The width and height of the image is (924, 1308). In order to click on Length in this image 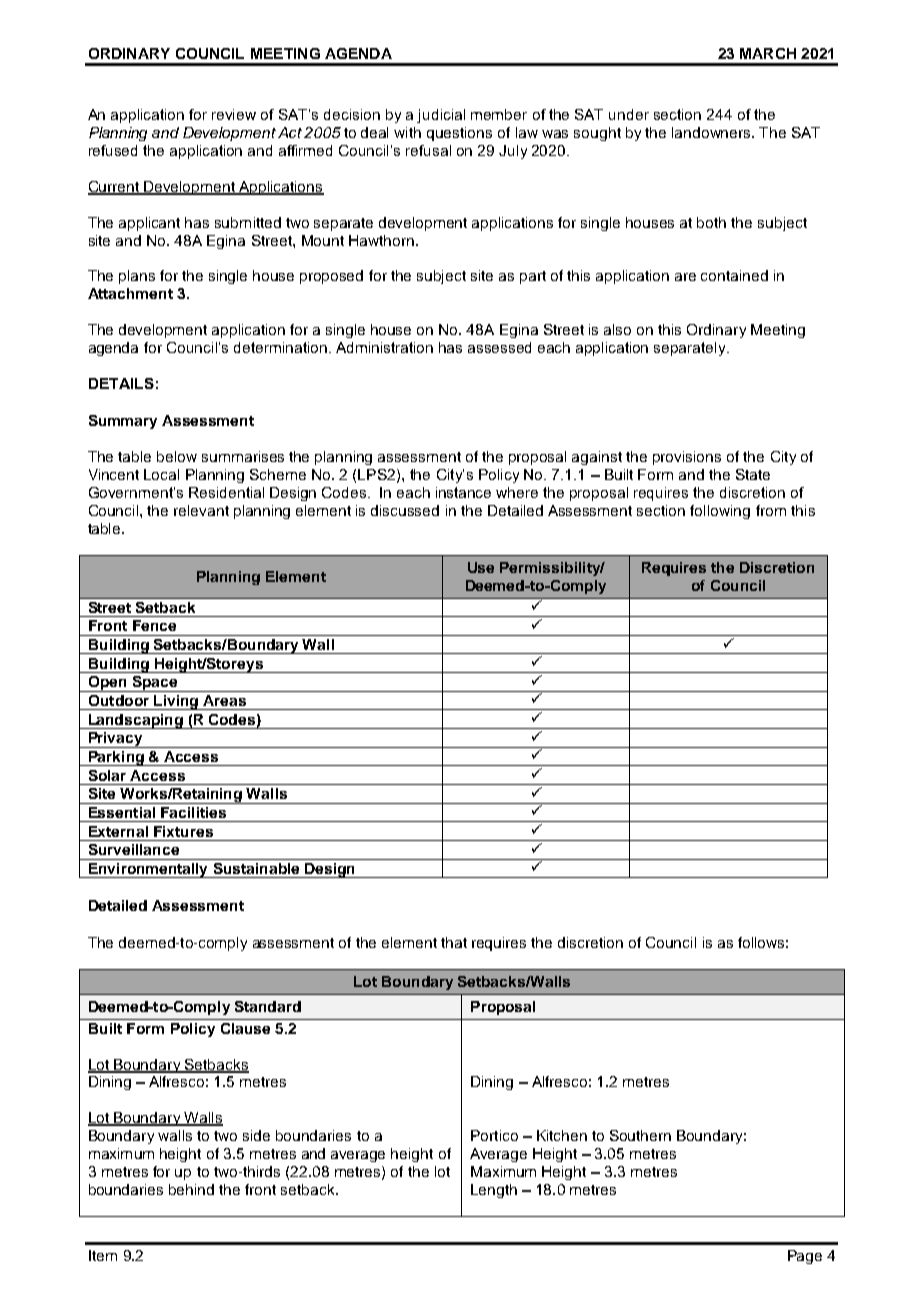, I will do `click(494, 1191)`.
